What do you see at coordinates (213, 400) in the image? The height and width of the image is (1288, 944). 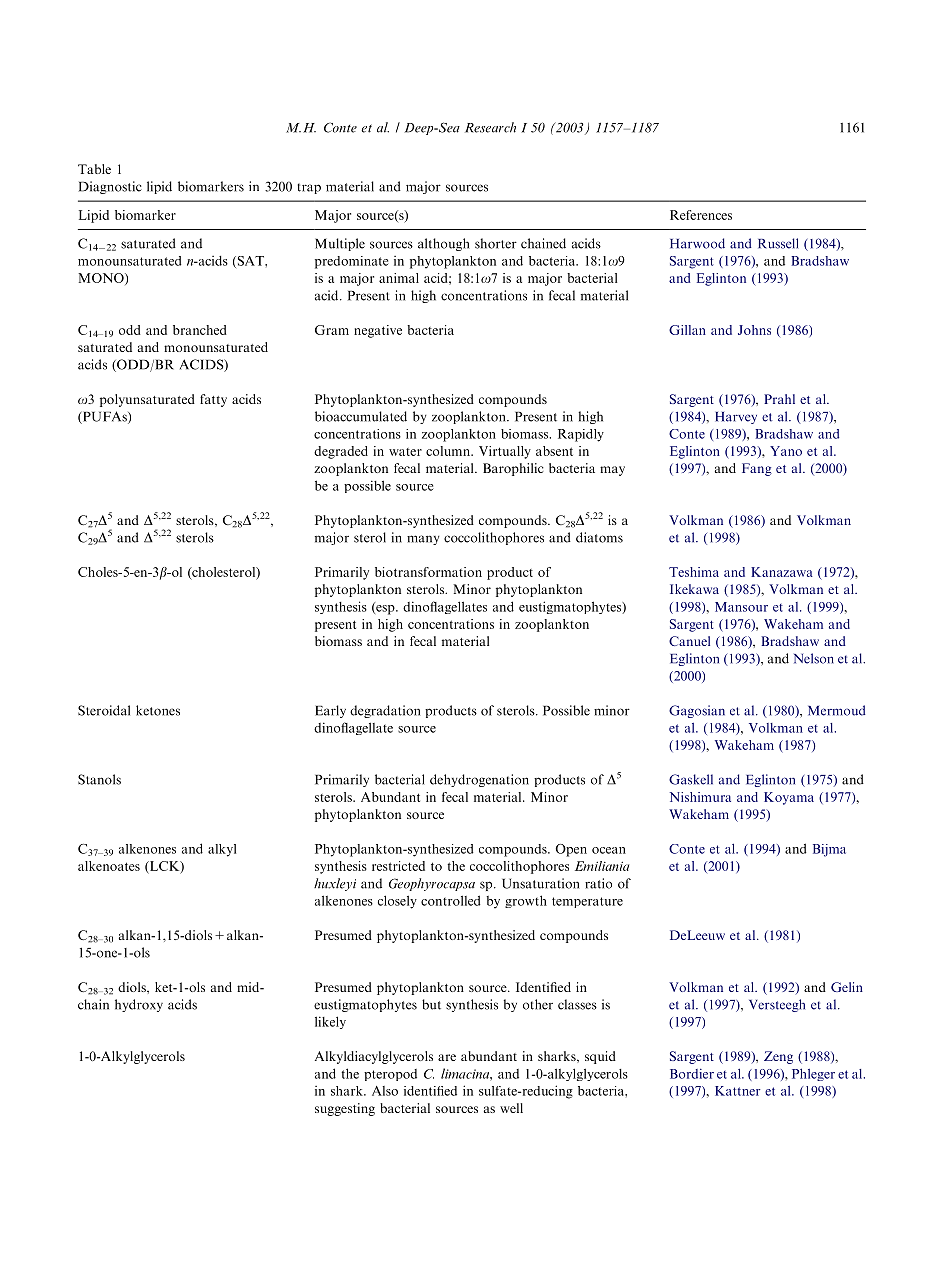 I see `fatty` at bounding box center [213, 400].
